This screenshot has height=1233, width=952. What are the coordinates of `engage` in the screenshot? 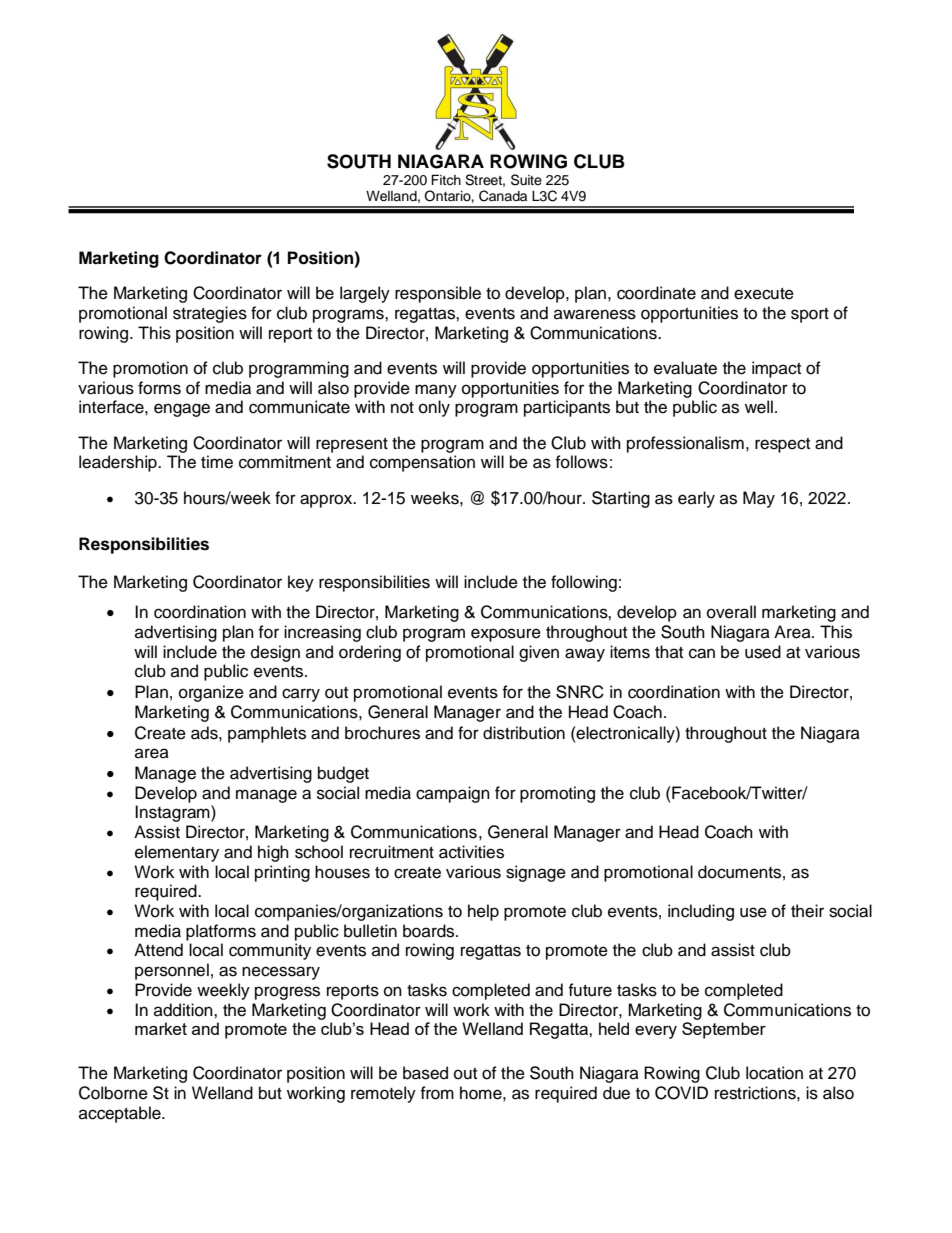 It's located at (182, 410).
